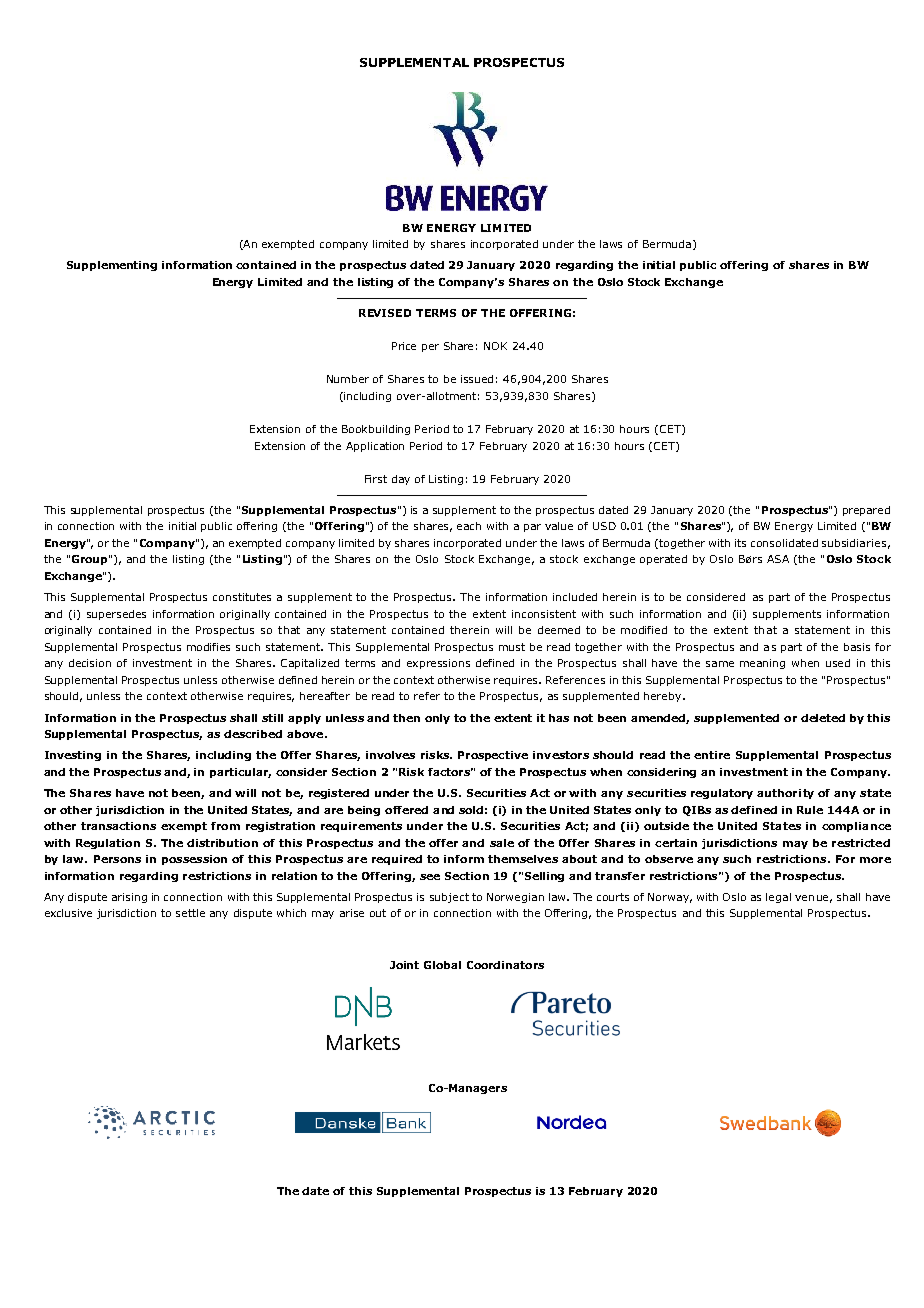  What do you see at coordinates (495, 346) in the page?
I see `NOK` at bounding box center [495, 346].
